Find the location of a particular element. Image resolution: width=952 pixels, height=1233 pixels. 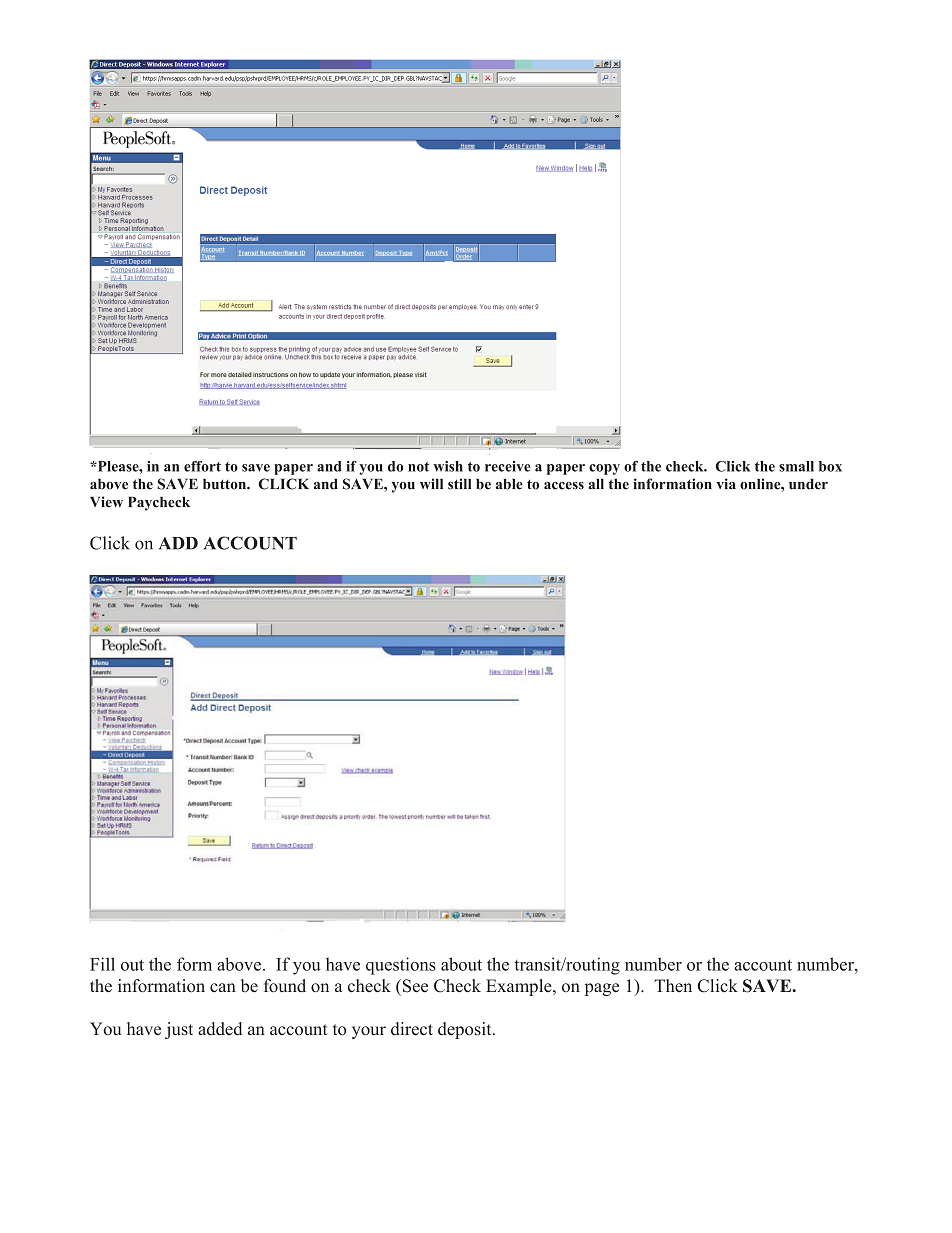

effort is located at coordinates (202, 466).
